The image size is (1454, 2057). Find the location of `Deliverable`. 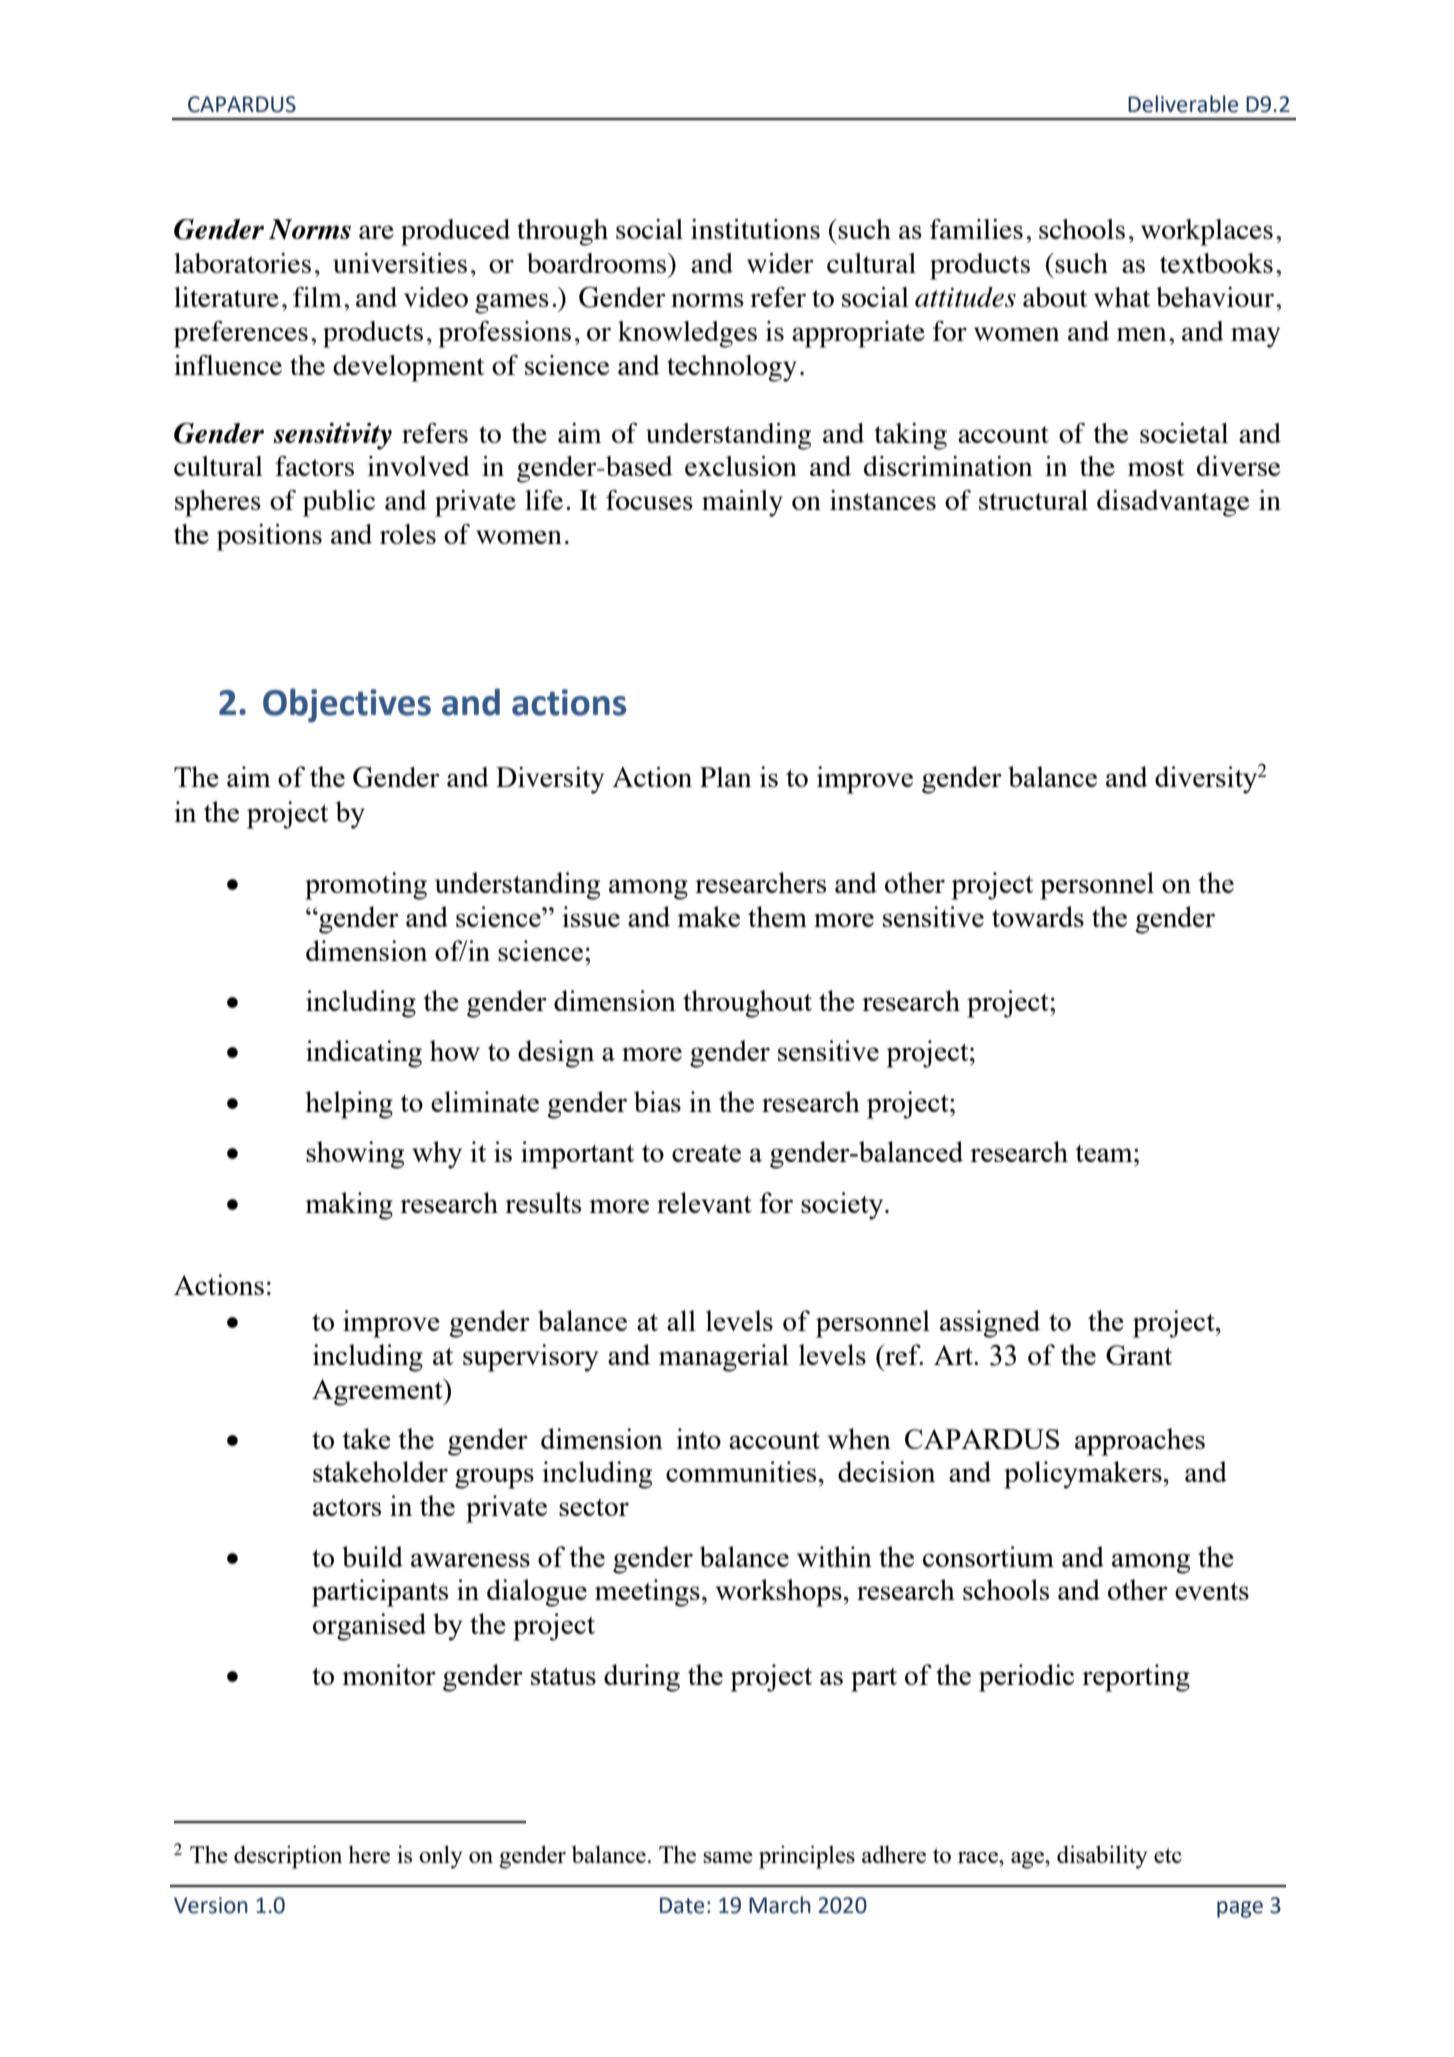

Deliverable is located at coordinates (1183, 104).
